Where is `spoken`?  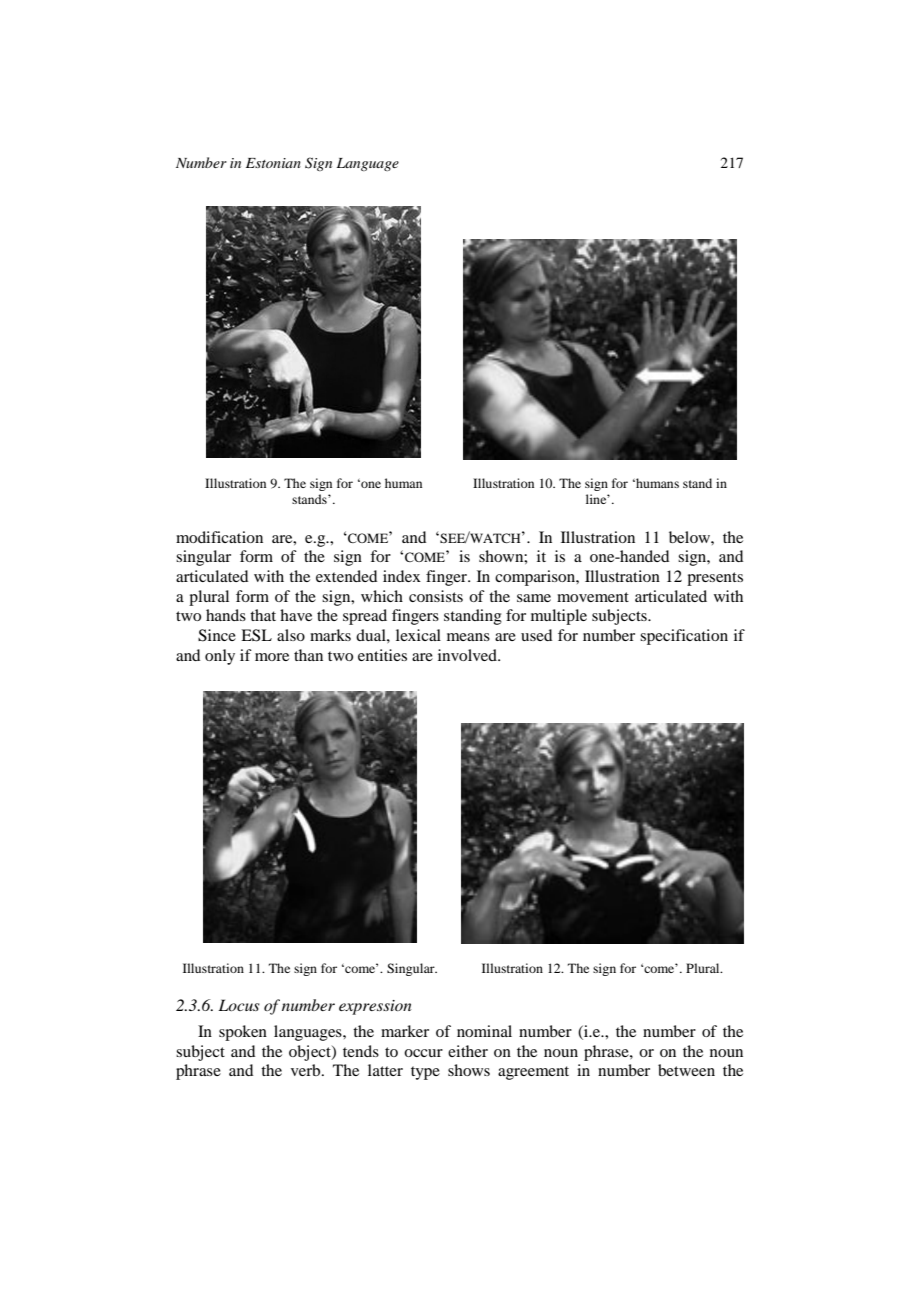
spoken is located at coordinates (243, 1033).
